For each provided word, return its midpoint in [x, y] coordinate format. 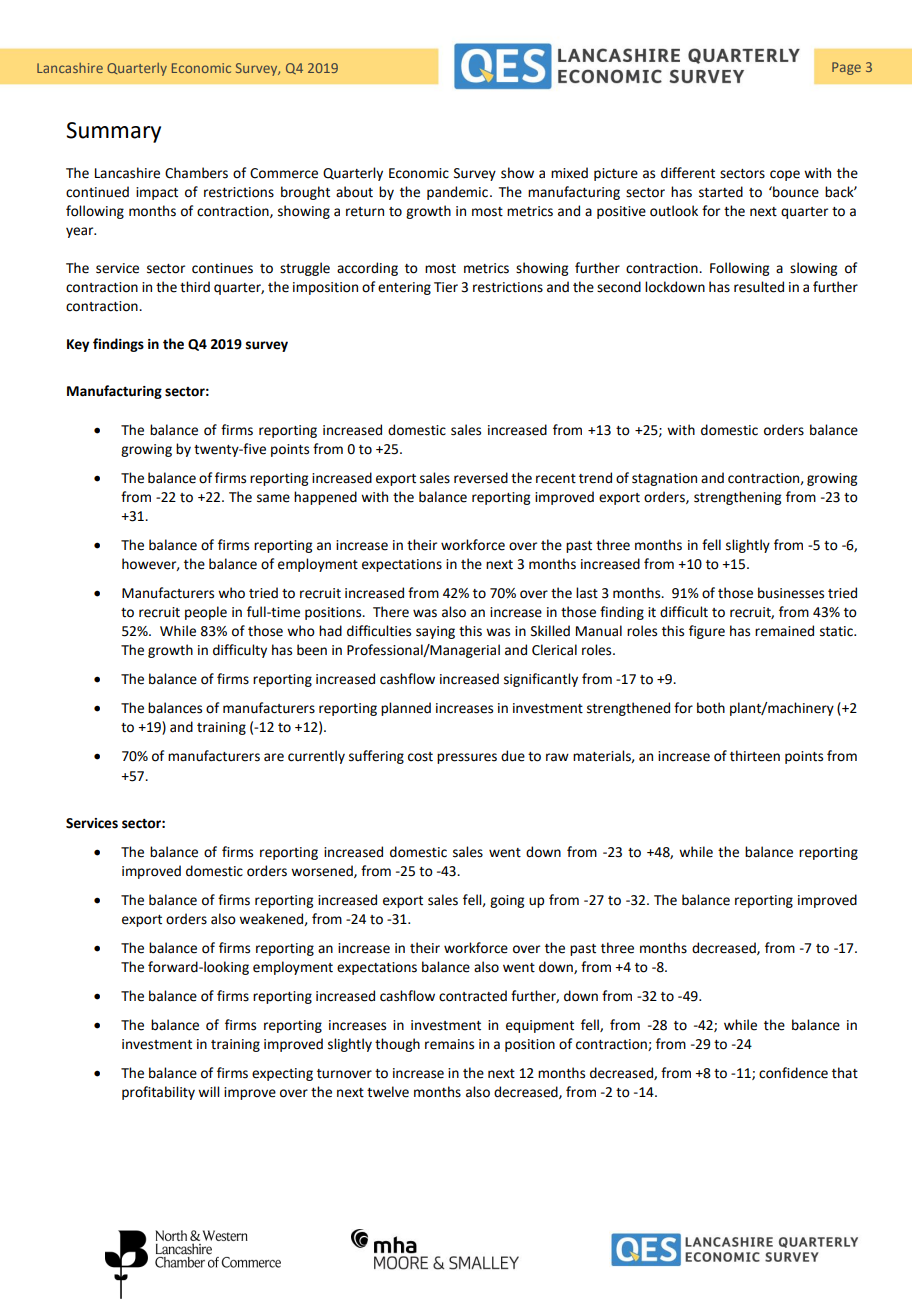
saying [435, 632]
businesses [791, 593]
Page [846, 68]
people [206, 613]
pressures [467, 758]
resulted [759, 287]
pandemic [457, 193]
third [195, 287]
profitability [158, 1093]
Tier [446, 287]
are [274, 757]
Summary [113, 132]
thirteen [755, 756]
